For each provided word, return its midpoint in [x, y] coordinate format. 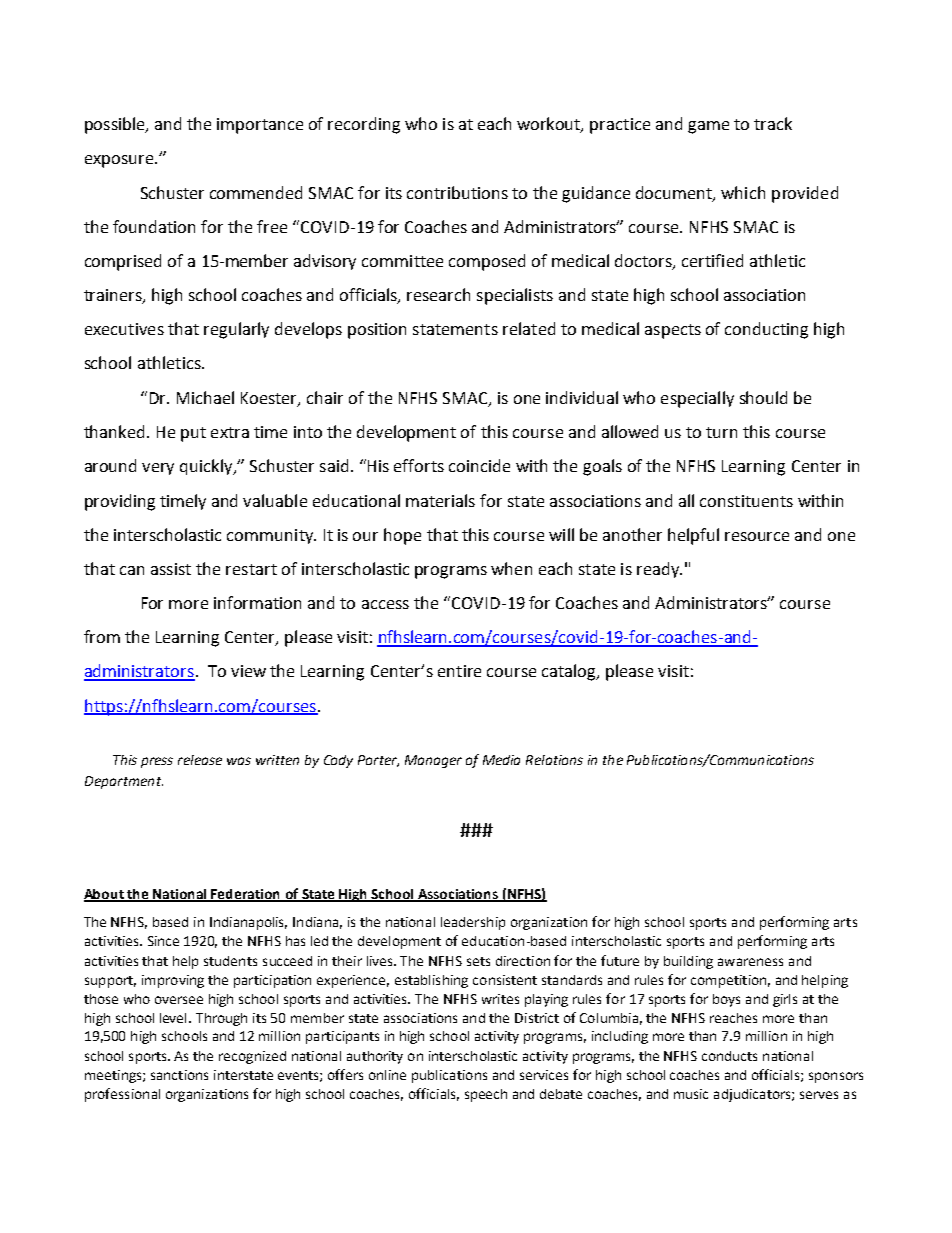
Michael [205, 397]
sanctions [179, 1075]
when [511, 568]
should [763, 397]
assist [171, 569]
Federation [246, 895]
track [773, 123]
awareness [750, 962]
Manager [433, 761]
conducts [729, 1056]
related [529, 328]
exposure [120, 161]
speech [486, 1095]
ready [659, 570]
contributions [457, 192]
